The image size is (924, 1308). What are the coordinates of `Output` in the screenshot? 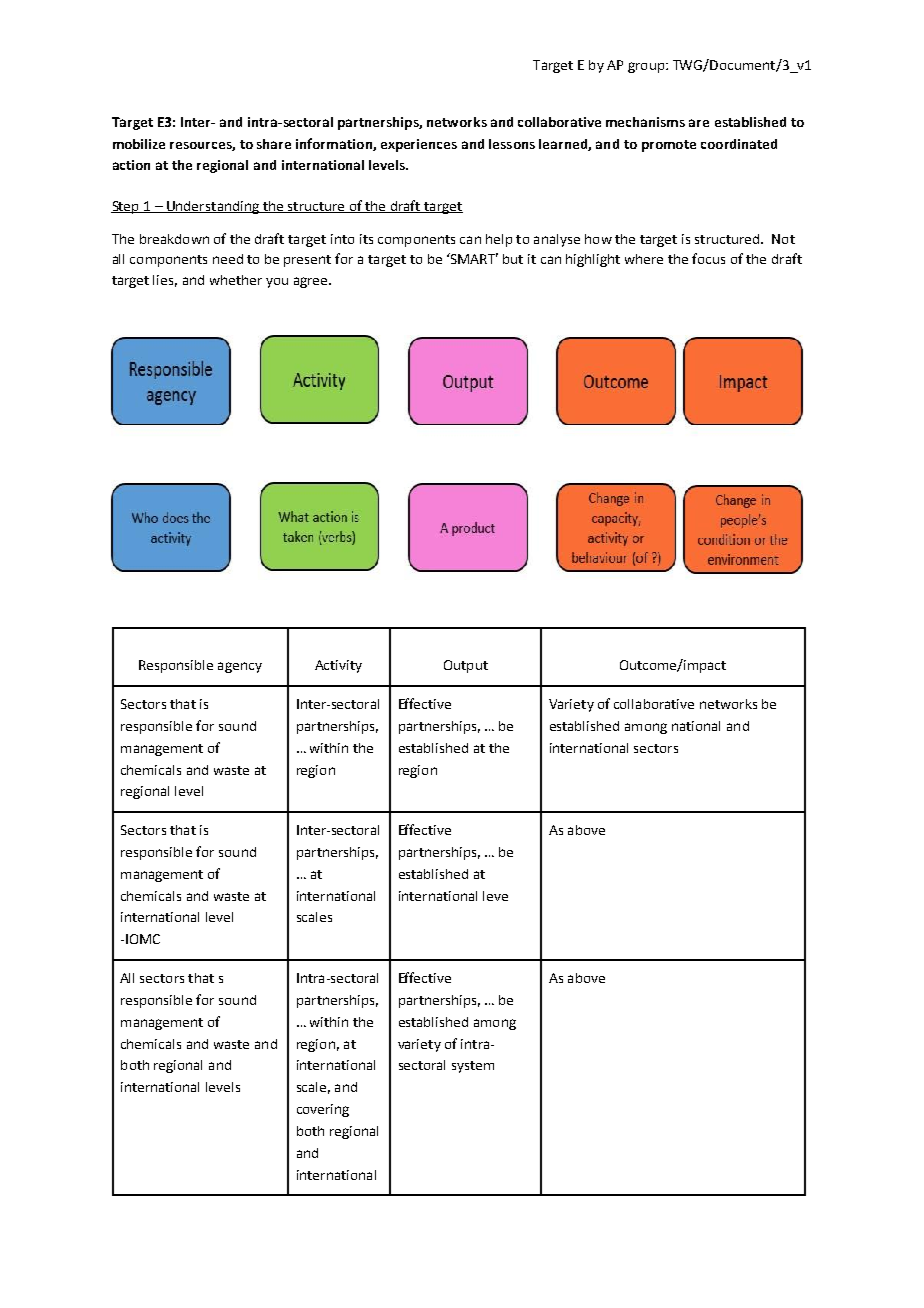 It's located at (466, 666).
